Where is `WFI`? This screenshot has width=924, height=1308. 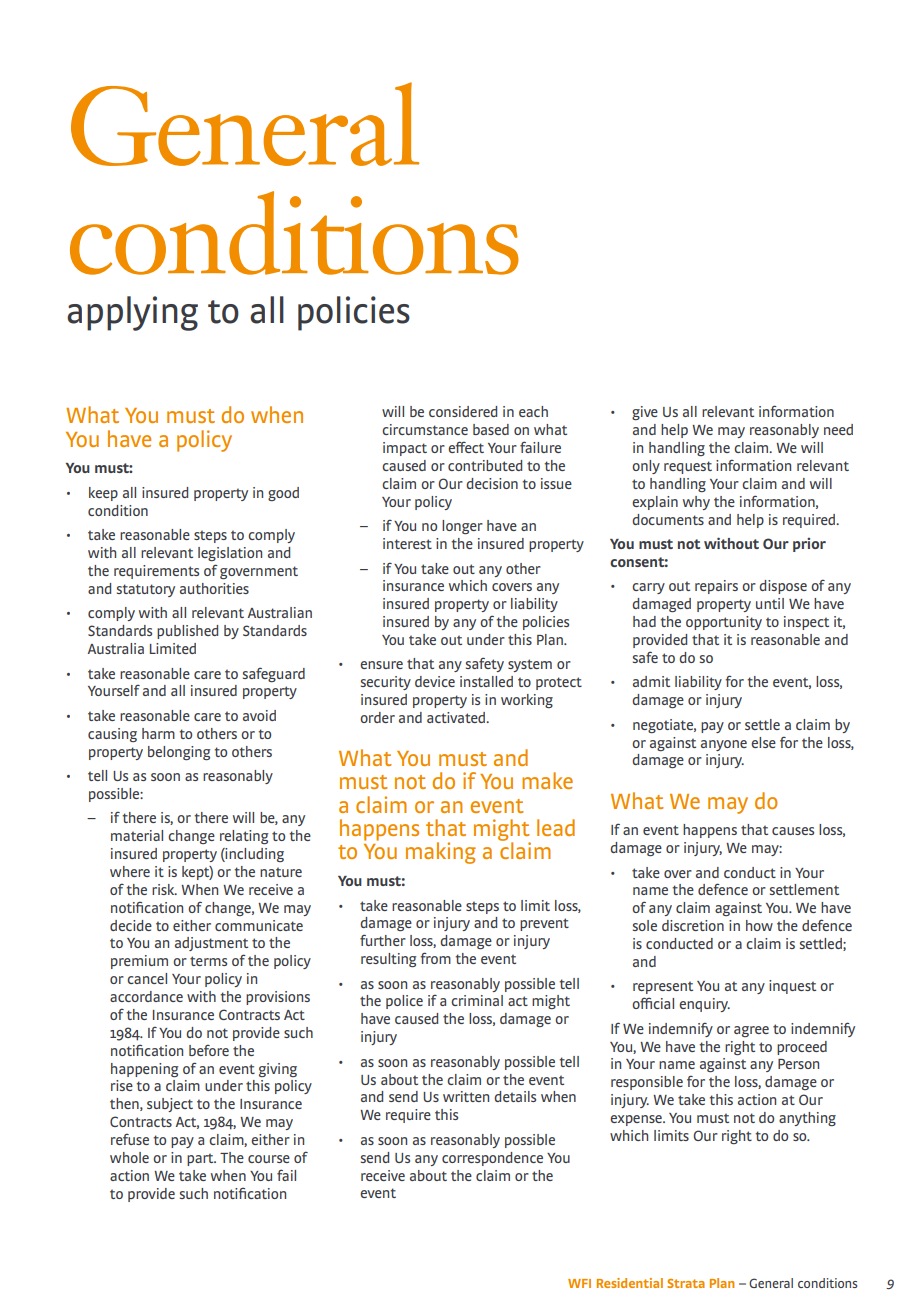 WFI is located at coordinates (579, 1283).
